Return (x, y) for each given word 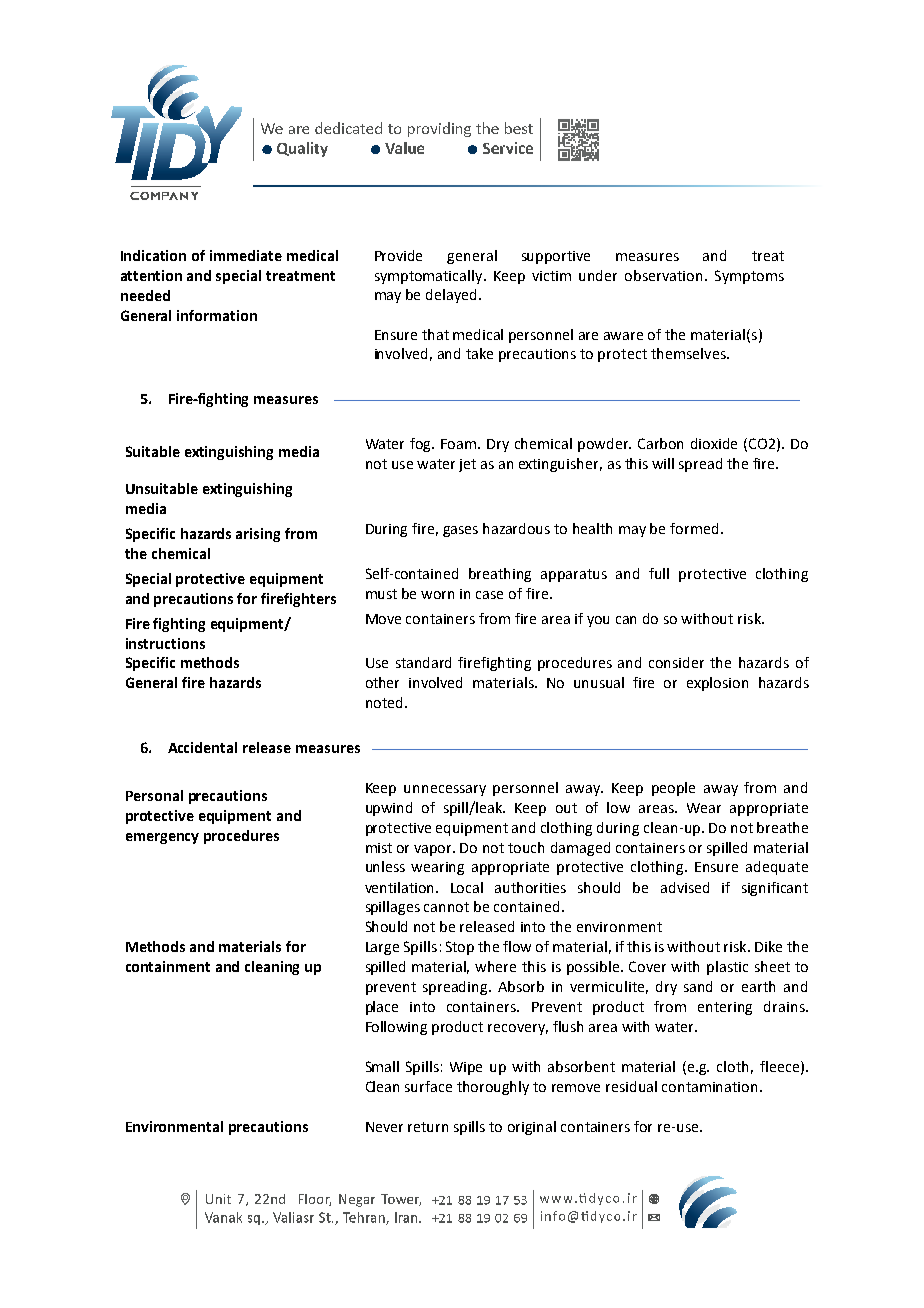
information (217, 315)
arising (258, 535)
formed (694, 528)
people (673, 789)
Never (384, 1127)
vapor (434, 850)
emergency (162, 838)
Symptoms (749, 277)
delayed (453, 296)
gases (460, 531)
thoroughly (493, 1088)
